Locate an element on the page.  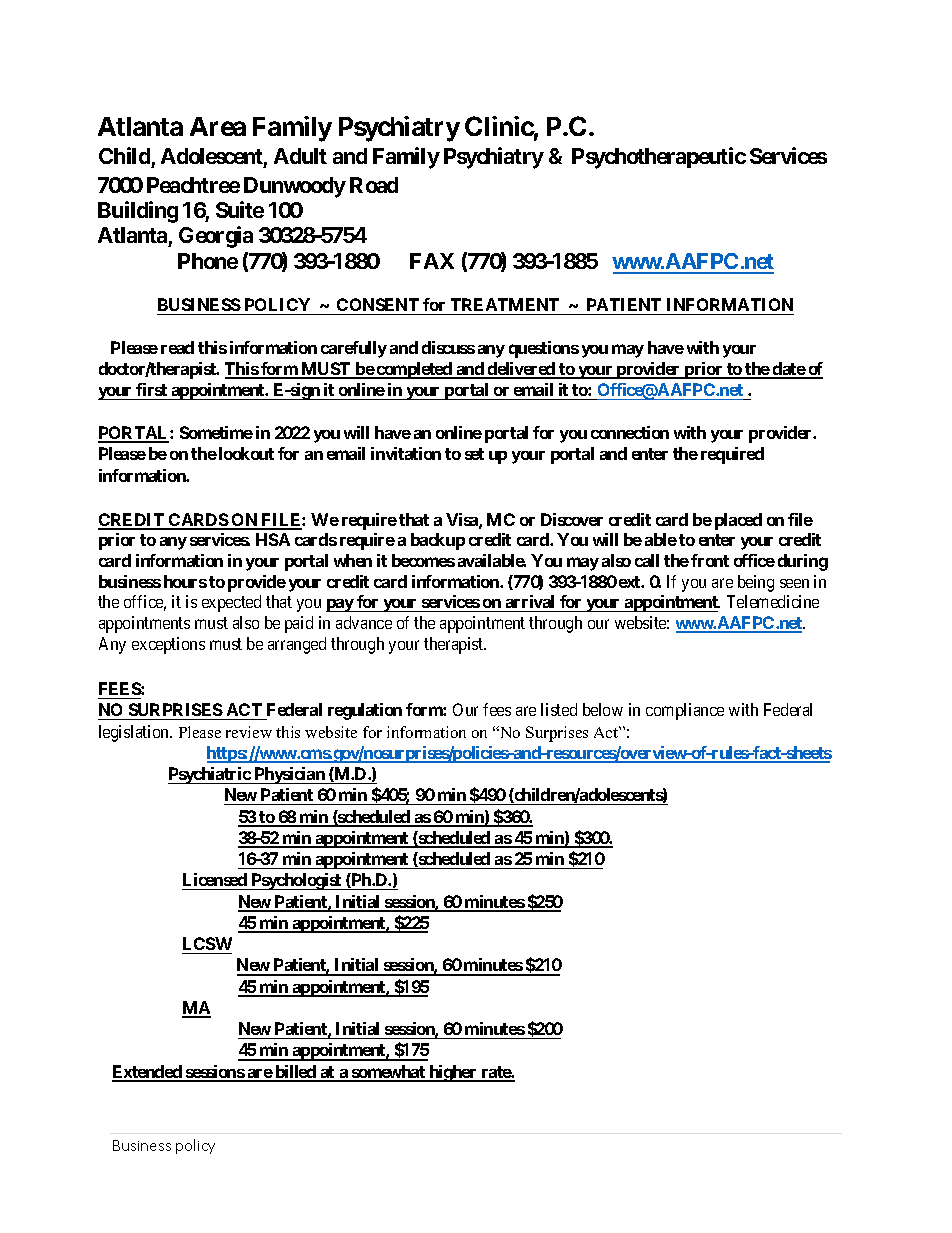
TREATMENT is located at coordinates (505, 304).
